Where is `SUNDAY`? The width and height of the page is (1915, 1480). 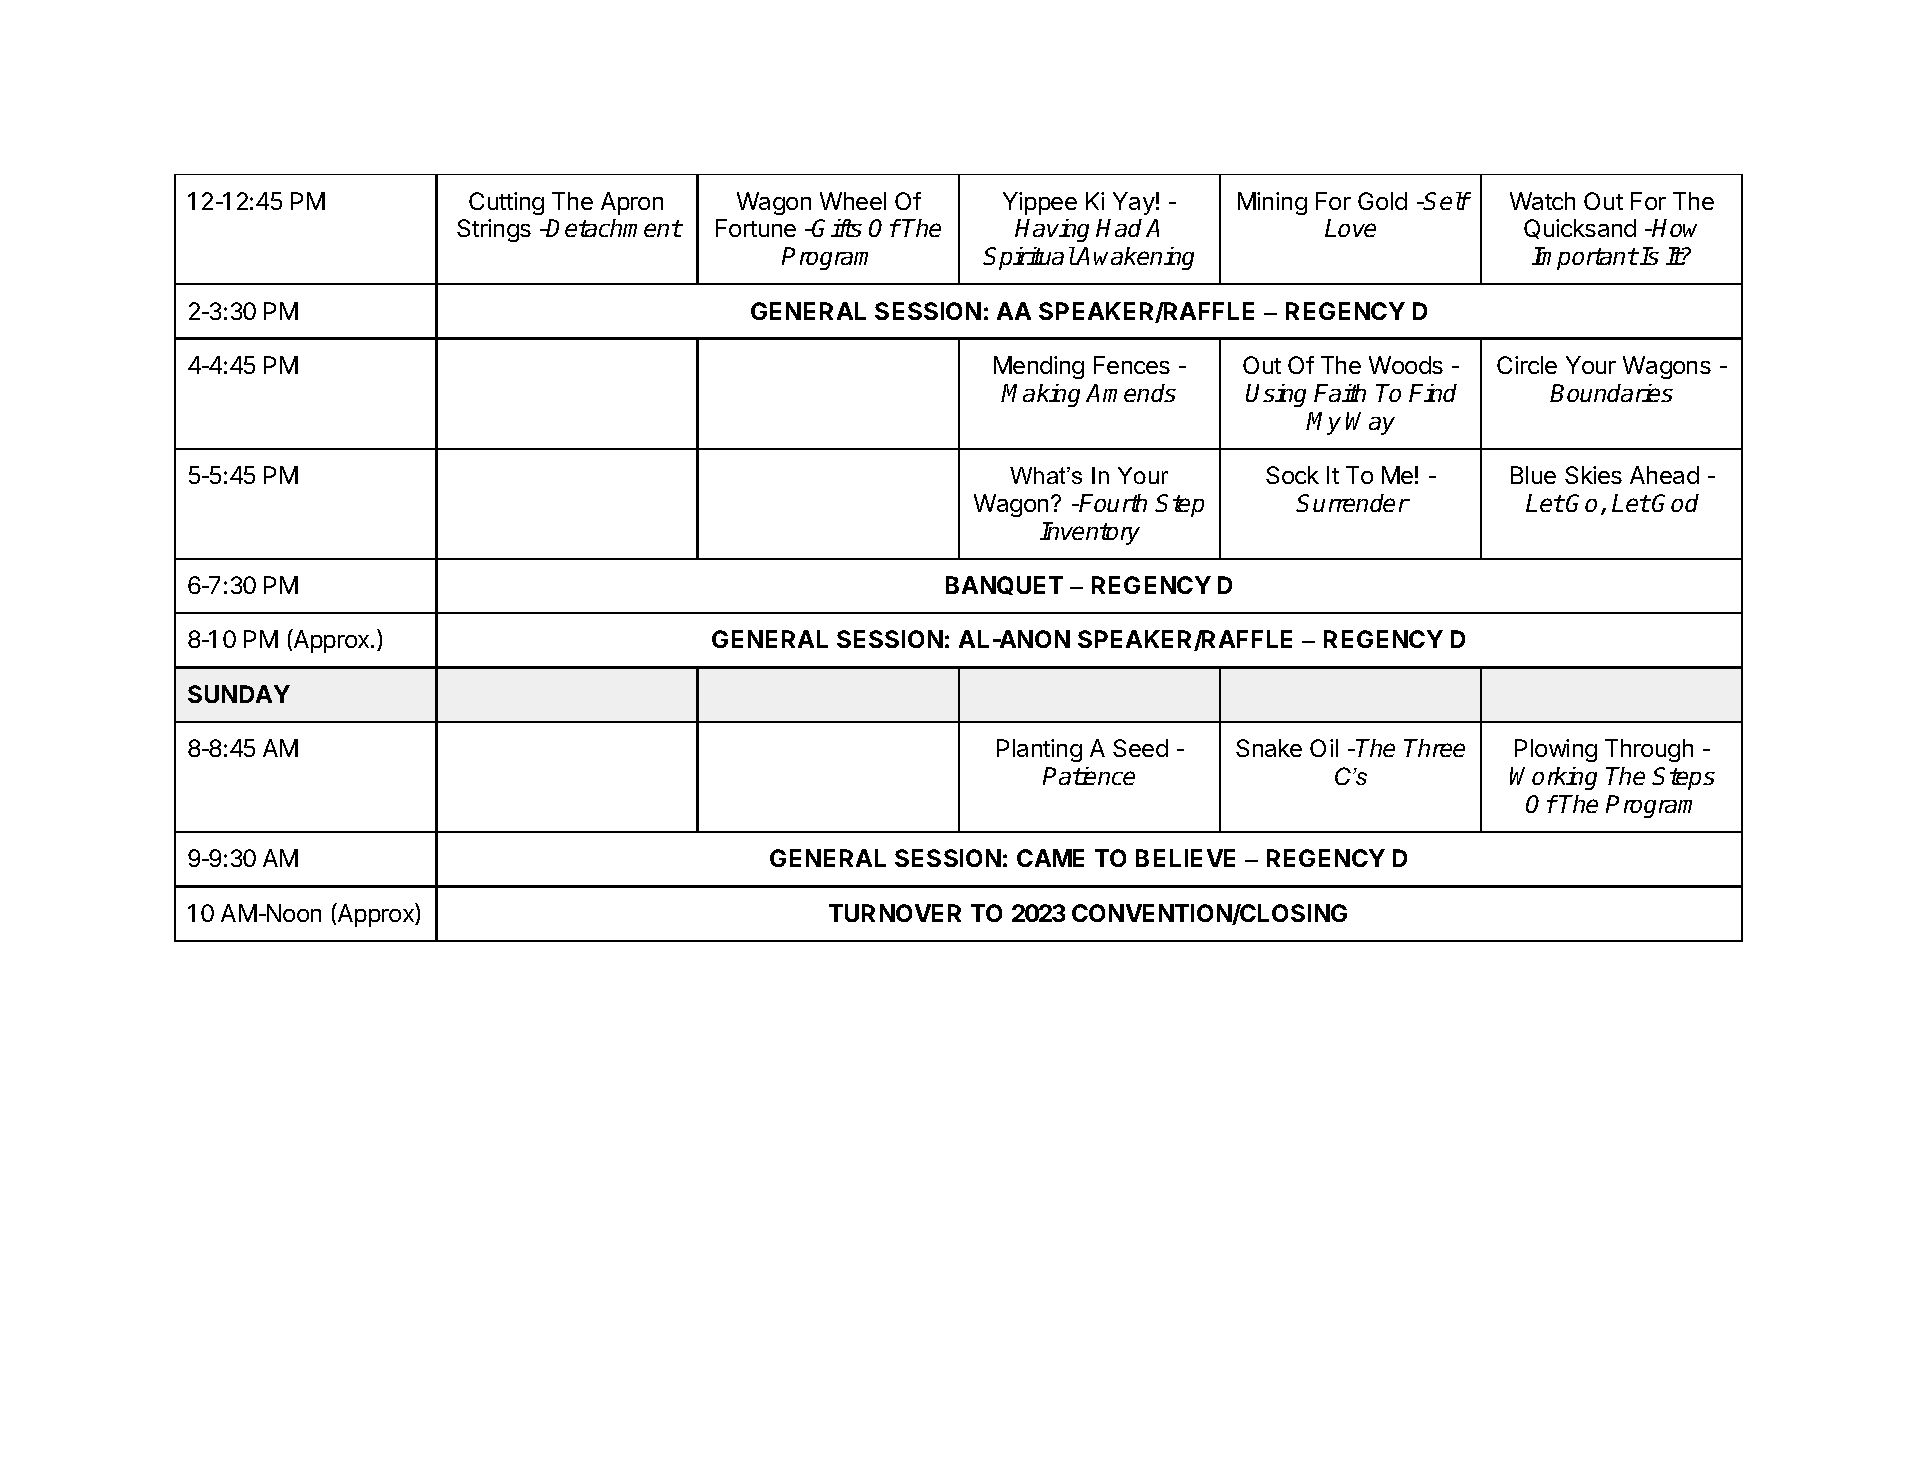
SUNDAY is located at coordinates (239, 694).
